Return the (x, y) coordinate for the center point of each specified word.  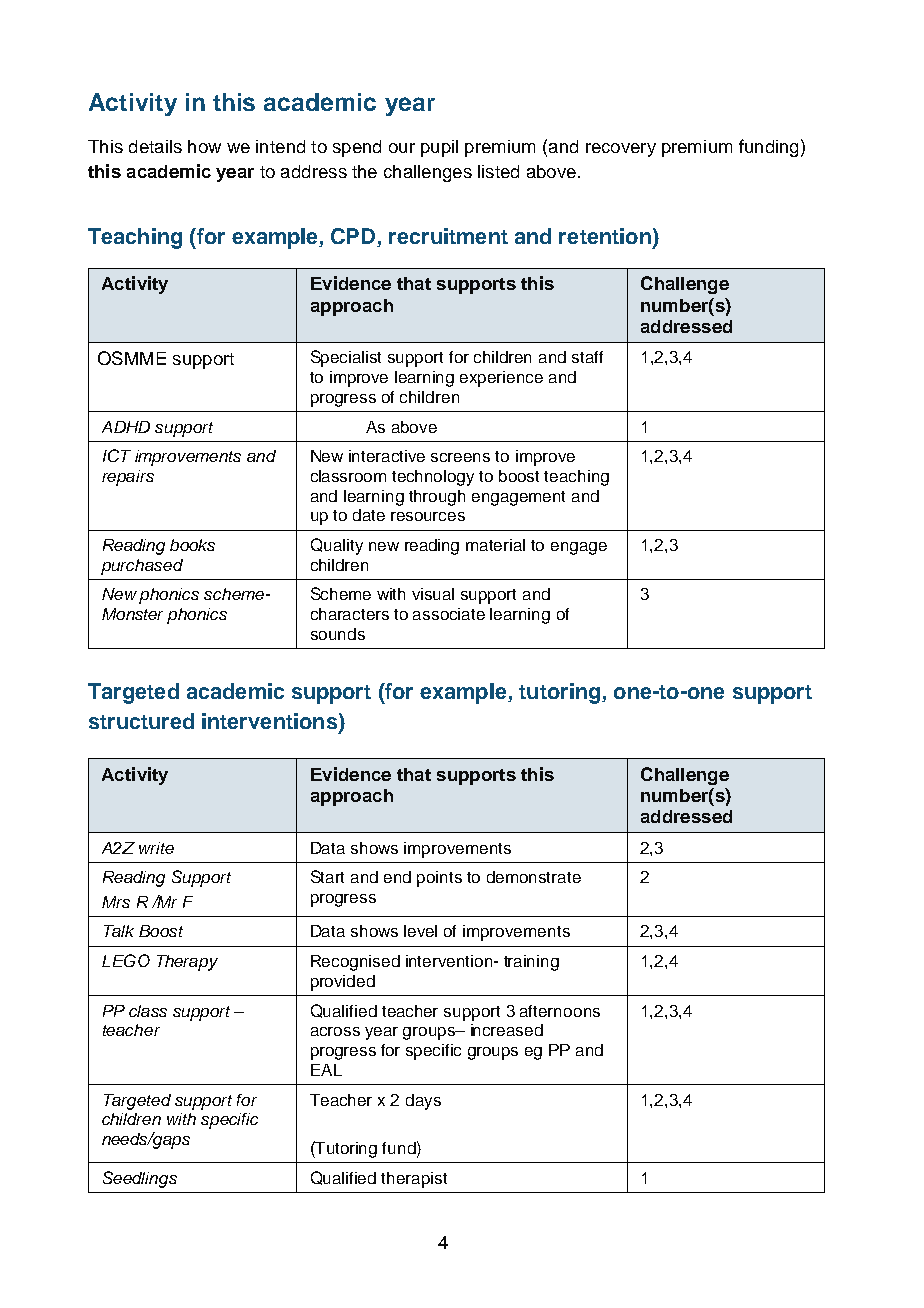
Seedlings (140, 1179)
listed (498, 171)
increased (507, 1030)
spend (357, 148)
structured (141, 721)
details (155, 146)
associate (449, 614)
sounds (338, 634)
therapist (414, 1180)
